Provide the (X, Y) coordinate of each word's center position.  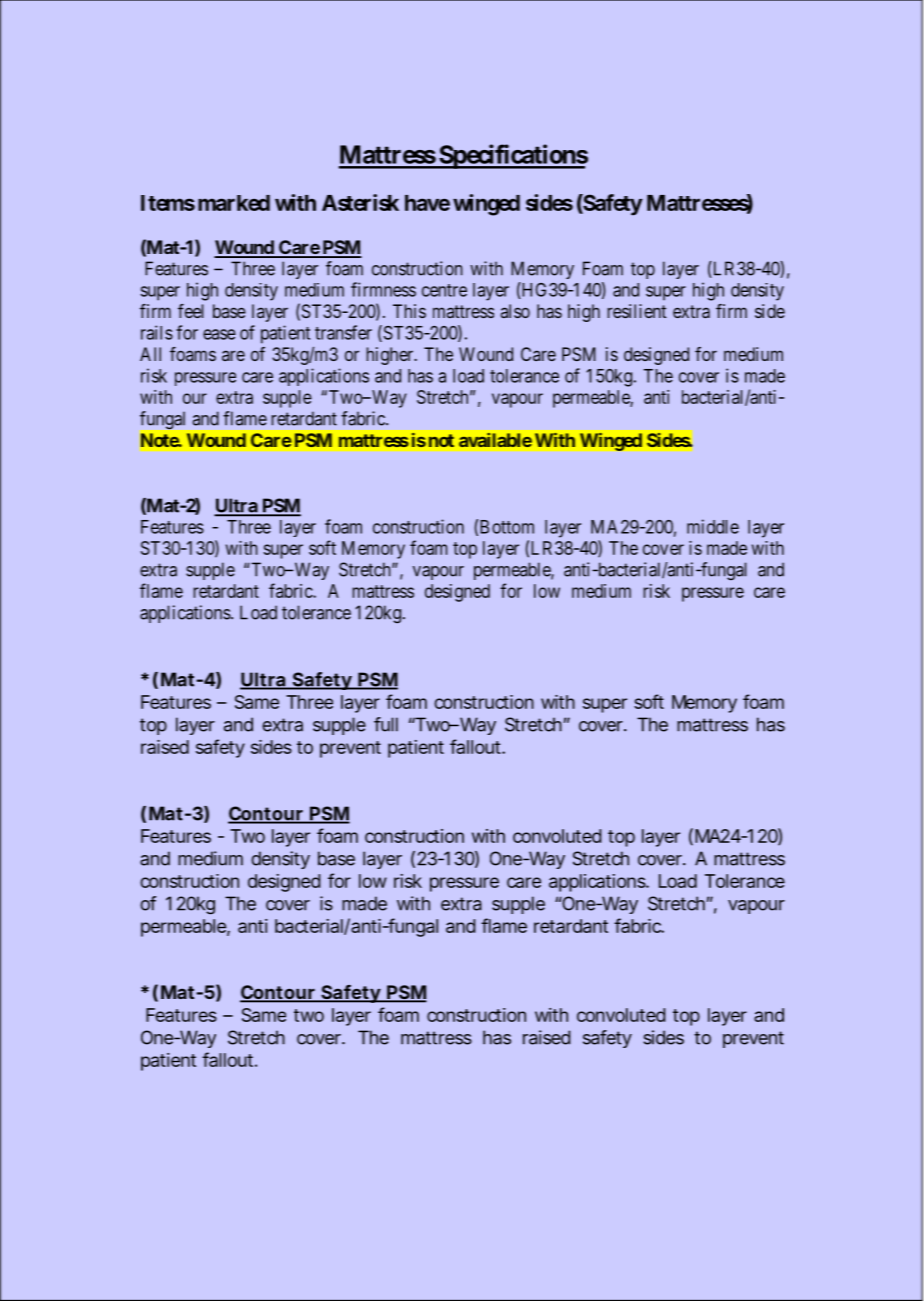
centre (444, 290)
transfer (343, 332)
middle (713, 526)
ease (219, 334)
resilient (637, 311)
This (409, 311)
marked (234, 203)
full (386, 724)
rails (157, 332)
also (515, 311)
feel (191, 311)
